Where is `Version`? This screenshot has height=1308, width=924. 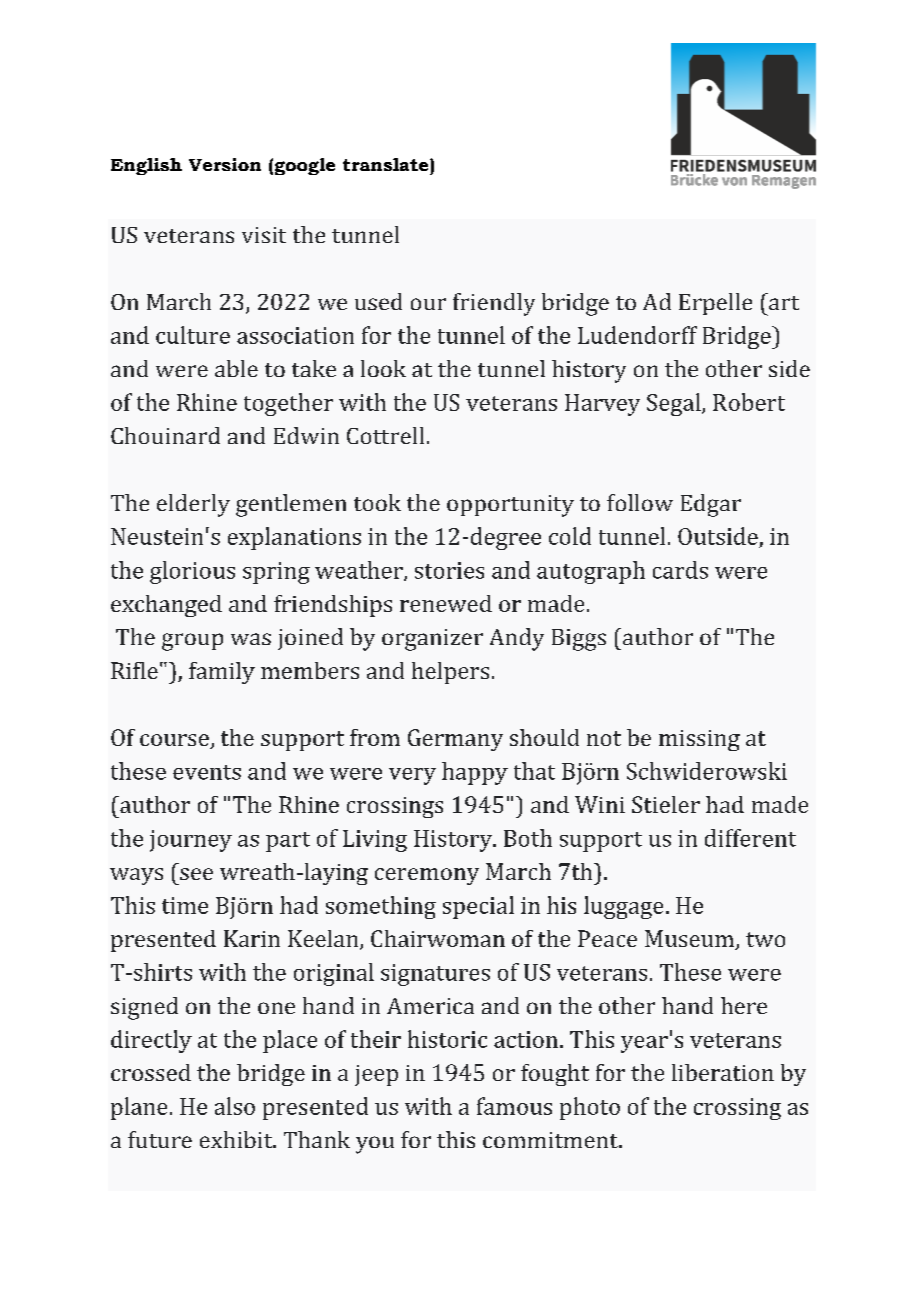
Version is located at coordinates (225, 164).
